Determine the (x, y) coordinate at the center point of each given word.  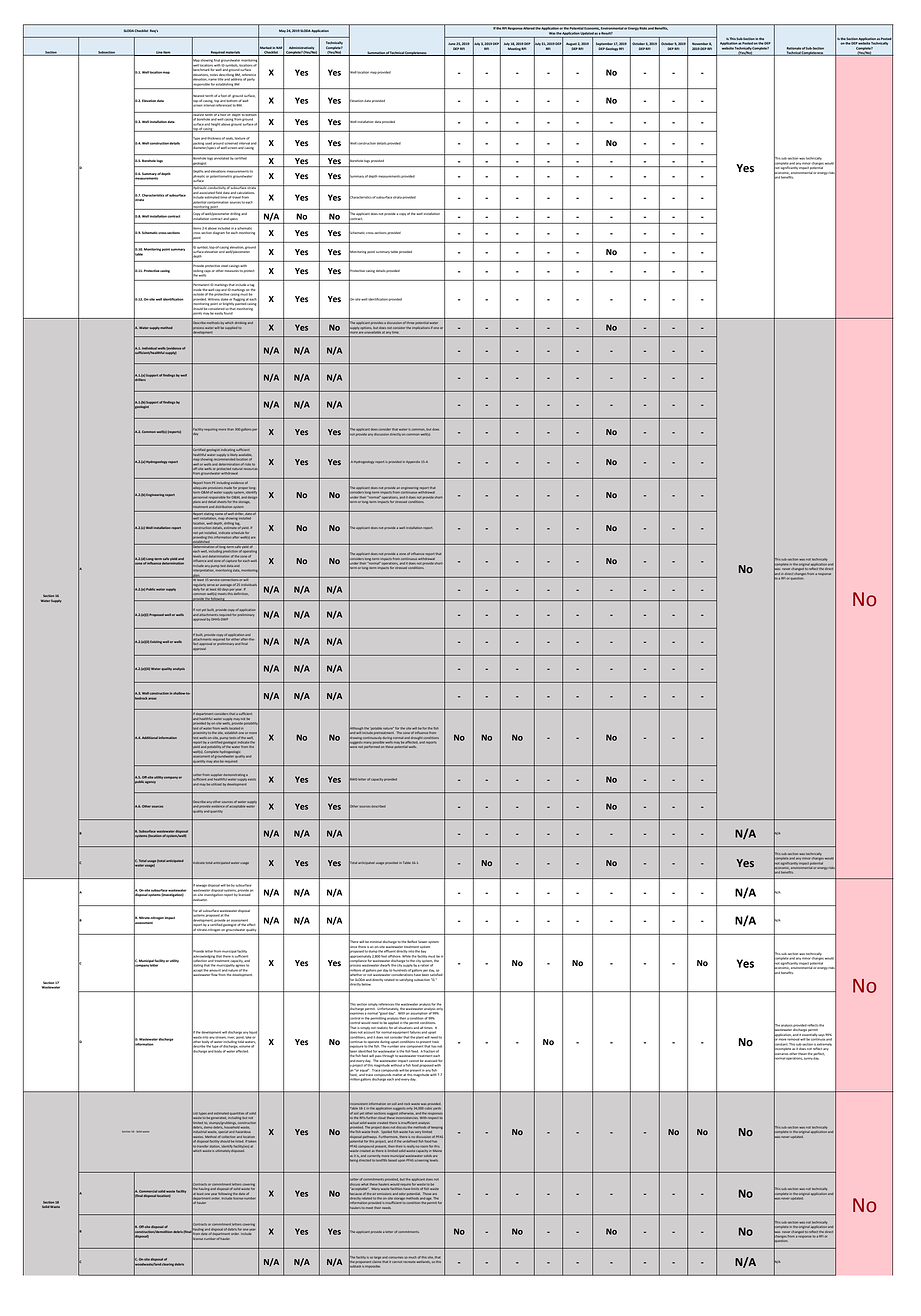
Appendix (413, 462)
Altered (529, 28)
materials (233, 53)
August (571, 45)
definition (241, 592)
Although (356, 728)
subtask (355, 1266)
